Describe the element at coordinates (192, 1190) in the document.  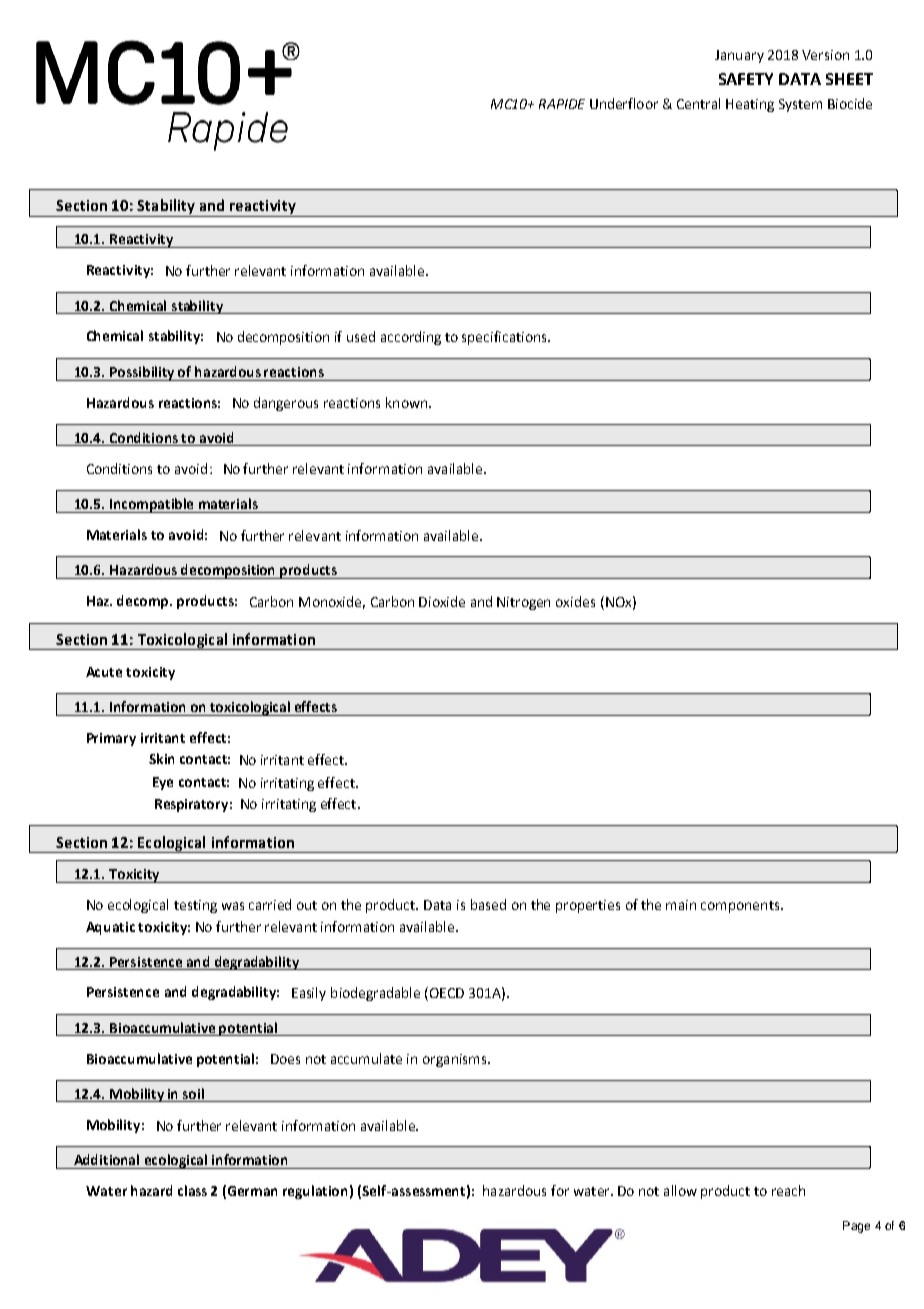
I see `class` at that location.
